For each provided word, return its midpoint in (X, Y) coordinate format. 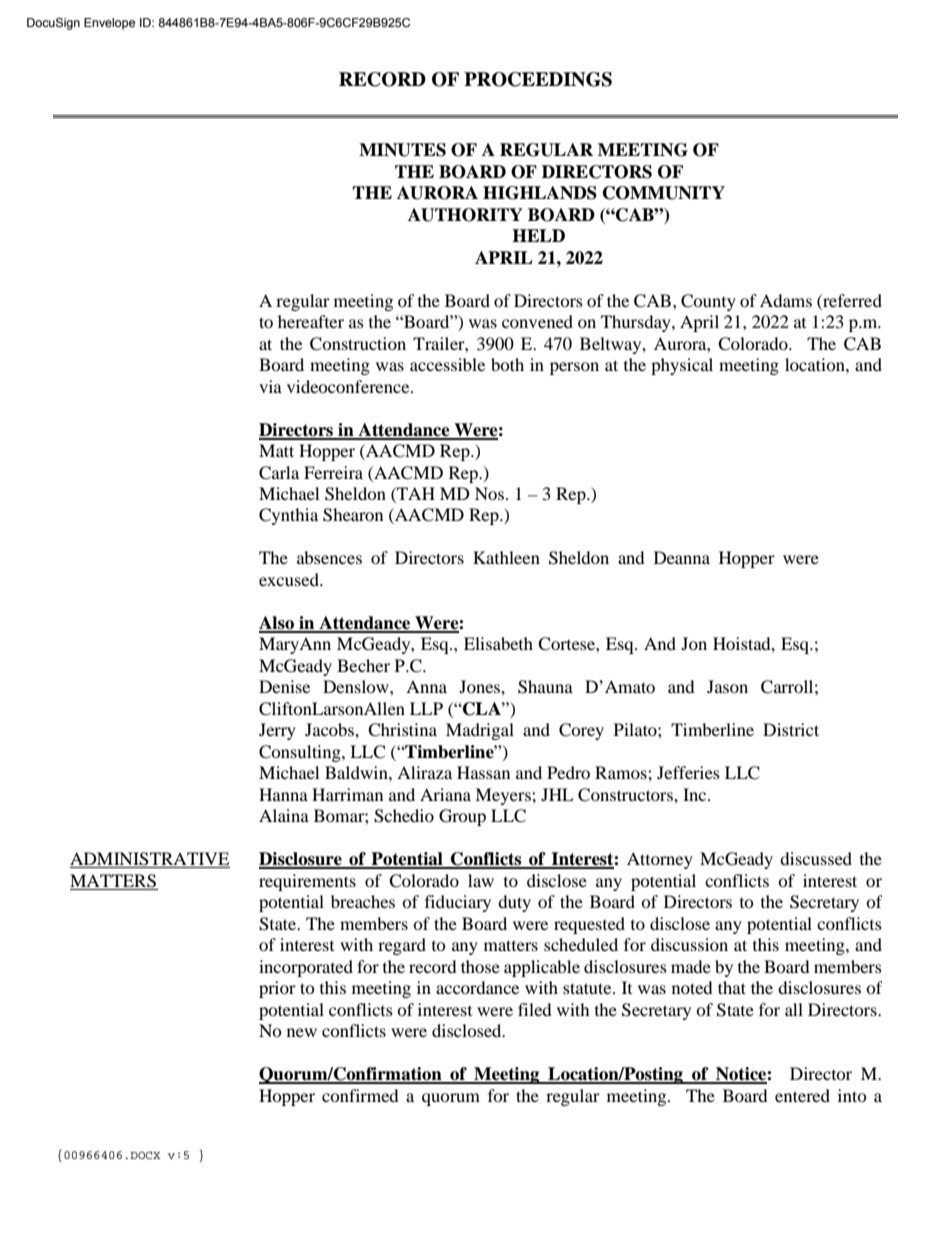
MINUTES (402, 150)
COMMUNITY (664, 193)
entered (802, 1095)
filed (535, 1009)
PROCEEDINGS (538, 79)
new (302, 1032)
